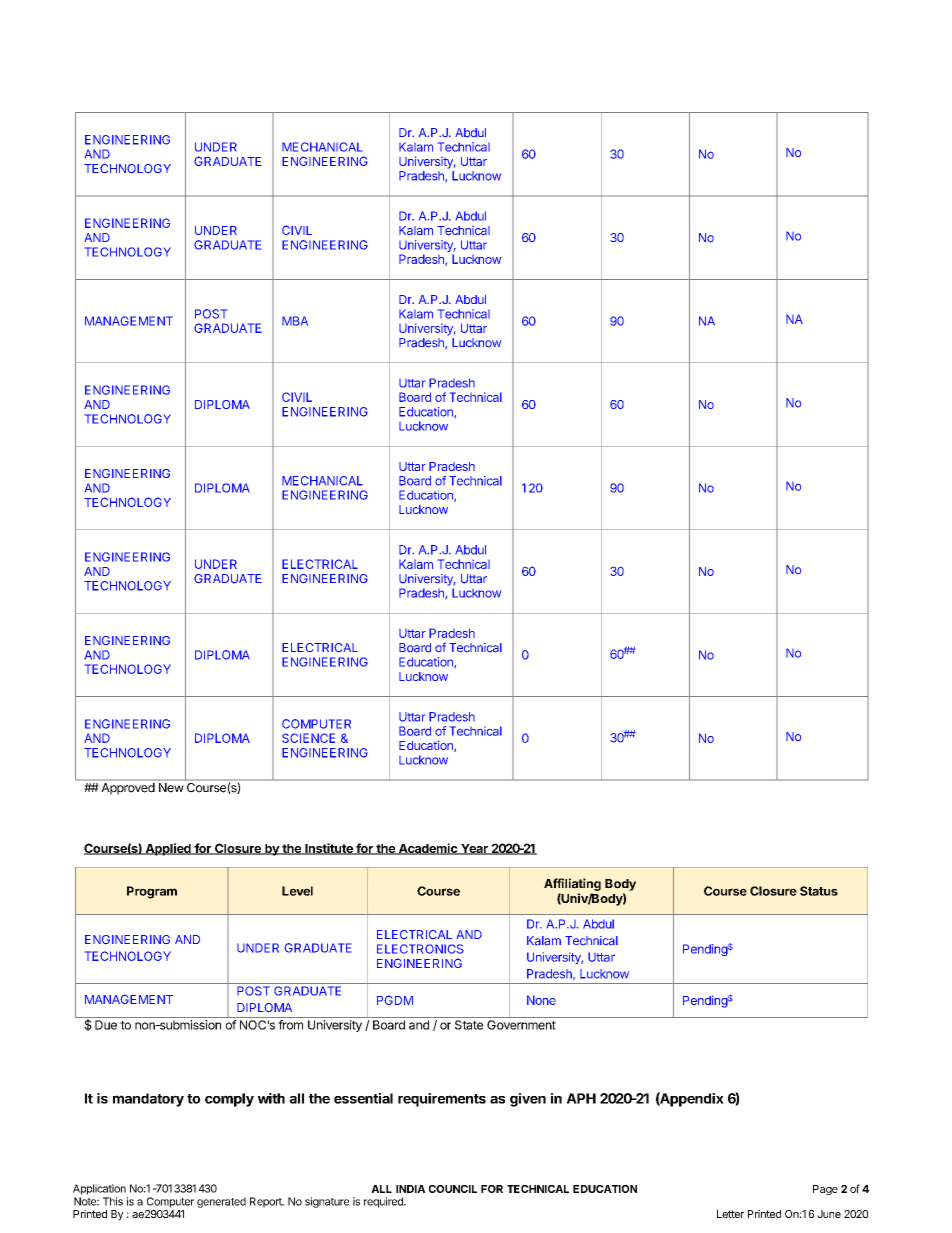 The width and height of the image is (952, 1233). Describe the element at coordinates (221, 1202) in the image. I see `generated` at that location.
